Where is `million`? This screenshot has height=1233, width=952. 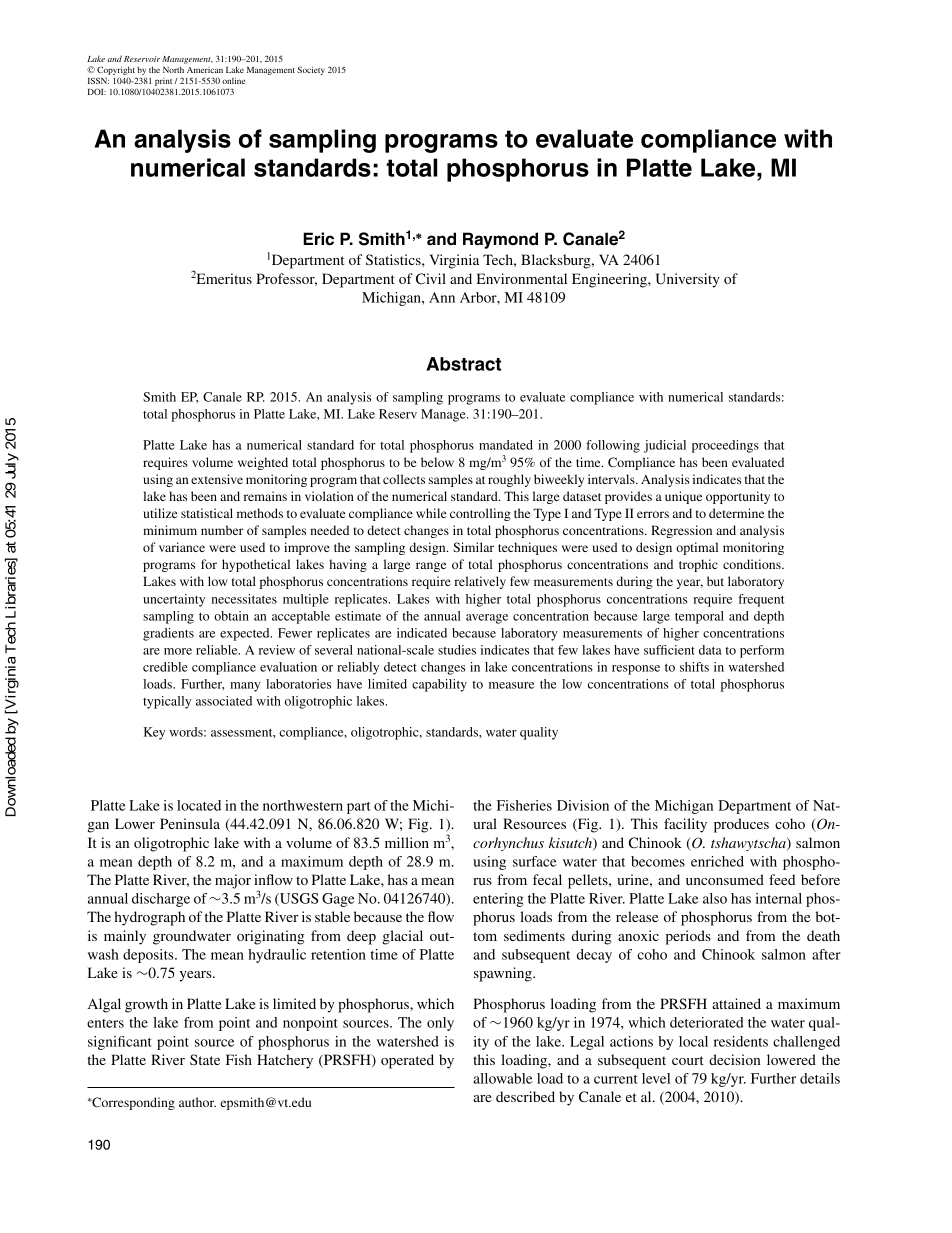 million is located at coordinates (407, 842).
